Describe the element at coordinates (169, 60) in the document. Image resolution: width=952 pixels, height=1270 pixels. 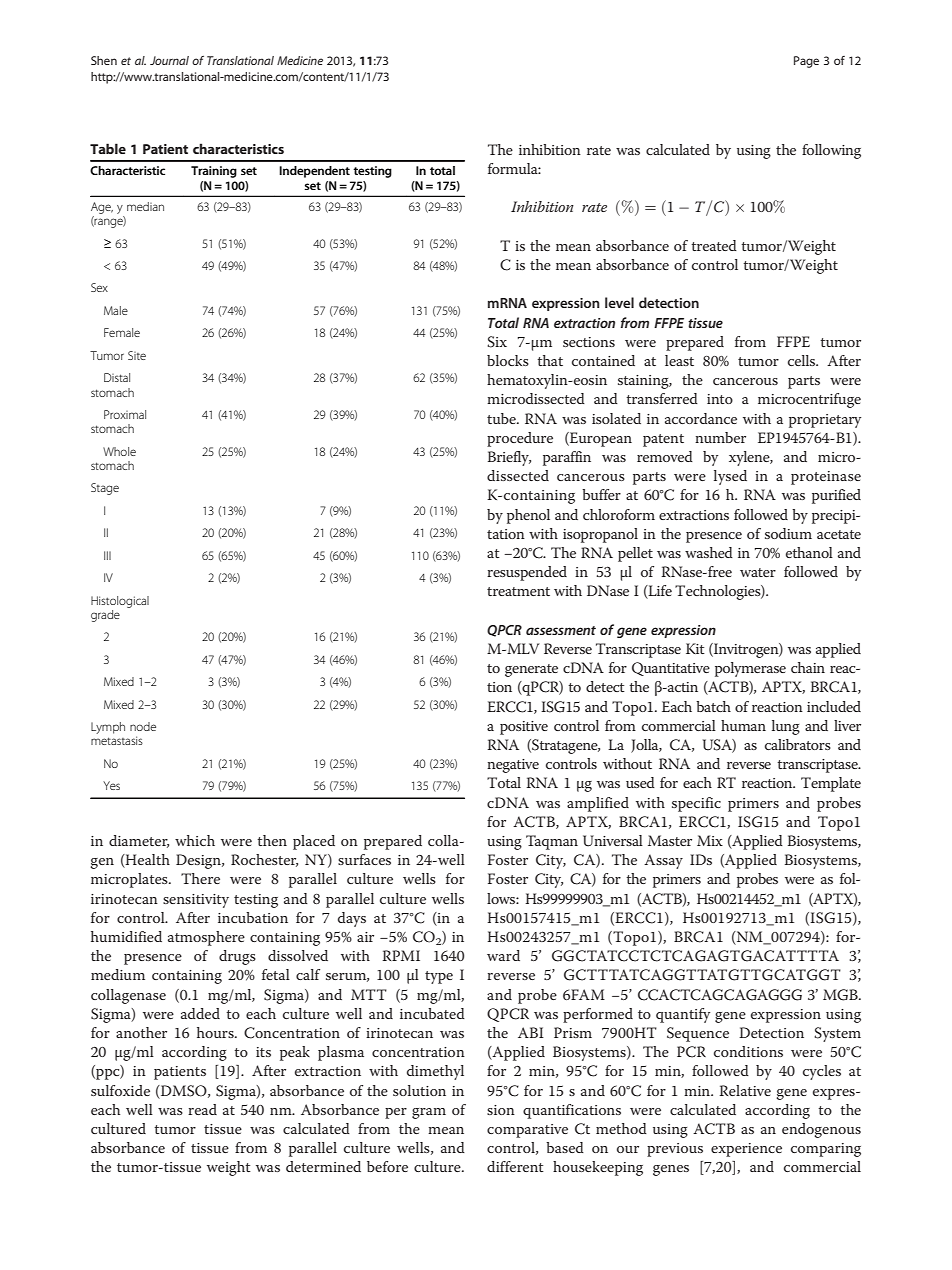
I see `Journal` at that location.
